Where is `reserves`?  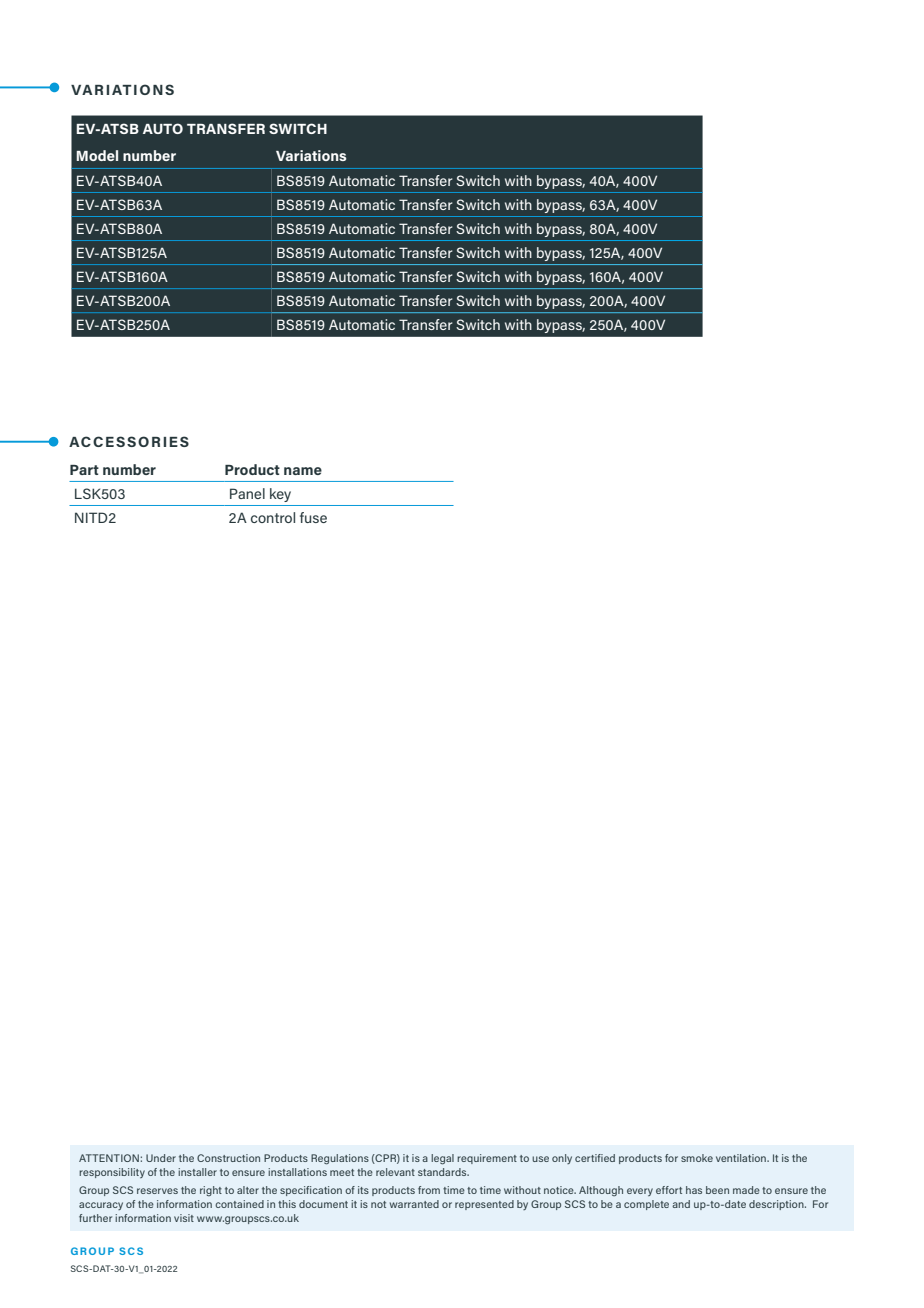
reserves is located at coordinates (157, 1191).
